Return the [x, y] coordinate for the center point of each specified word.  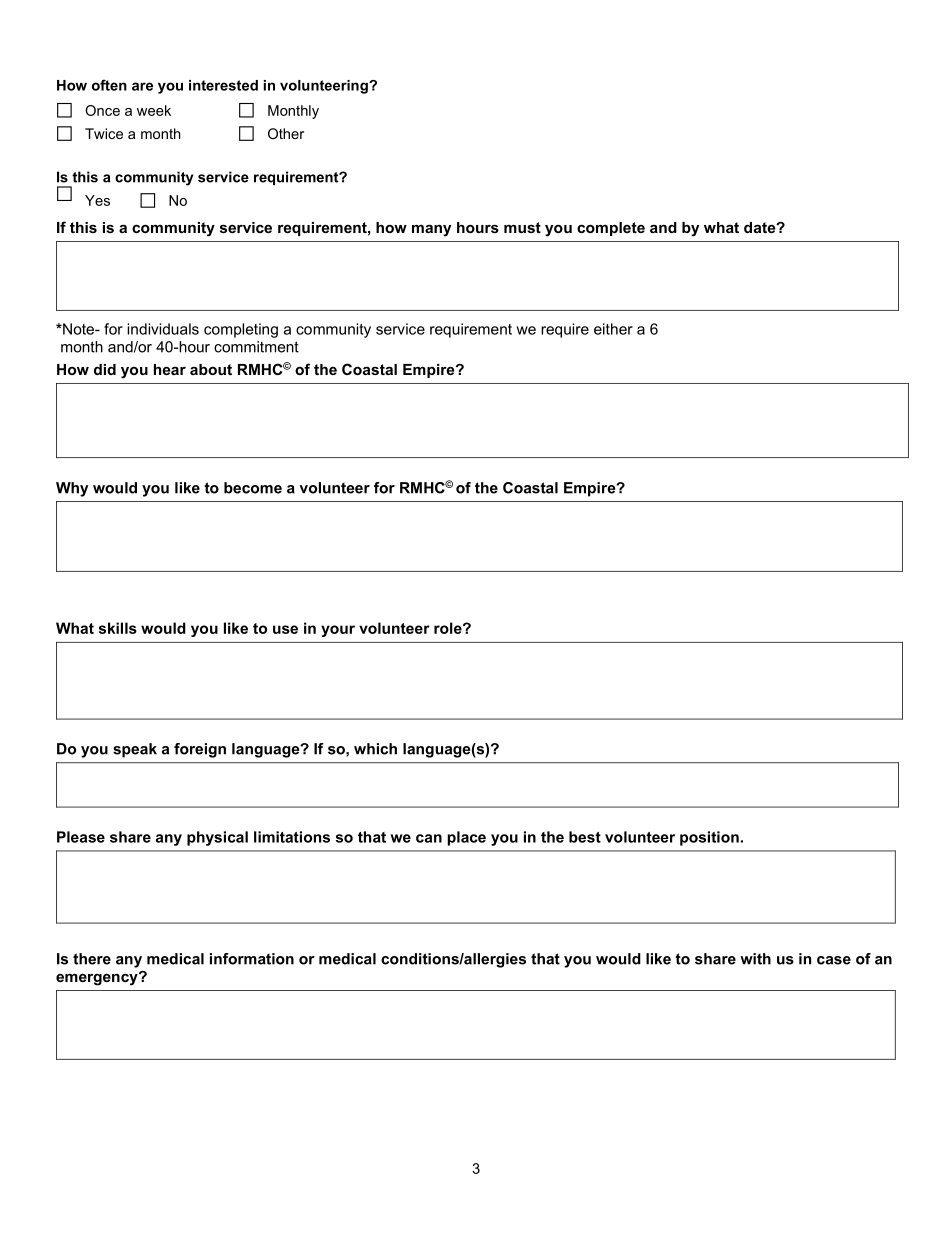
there [92, 959]
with [755, 959]
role [449, 628]
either [613, 329]
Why [72, 489]
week [154, 110]
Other [286, 133]
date [761, 227]
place [466, 838]
